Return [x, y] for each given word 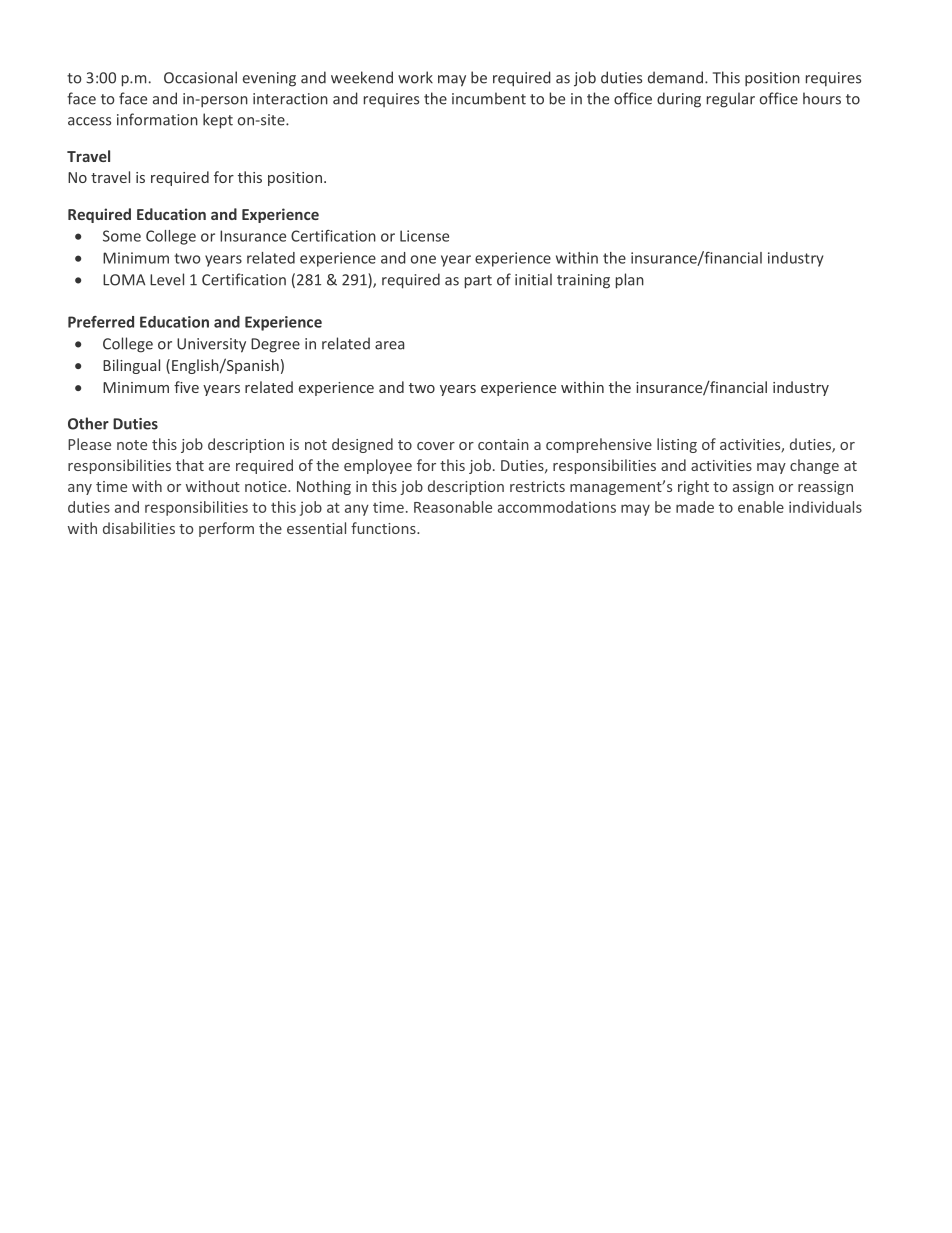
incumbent [489, 98]
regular [731, 100]
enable [761, 507]
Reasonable [453, 507]
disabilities [139, 528]
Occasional [200, 77]
